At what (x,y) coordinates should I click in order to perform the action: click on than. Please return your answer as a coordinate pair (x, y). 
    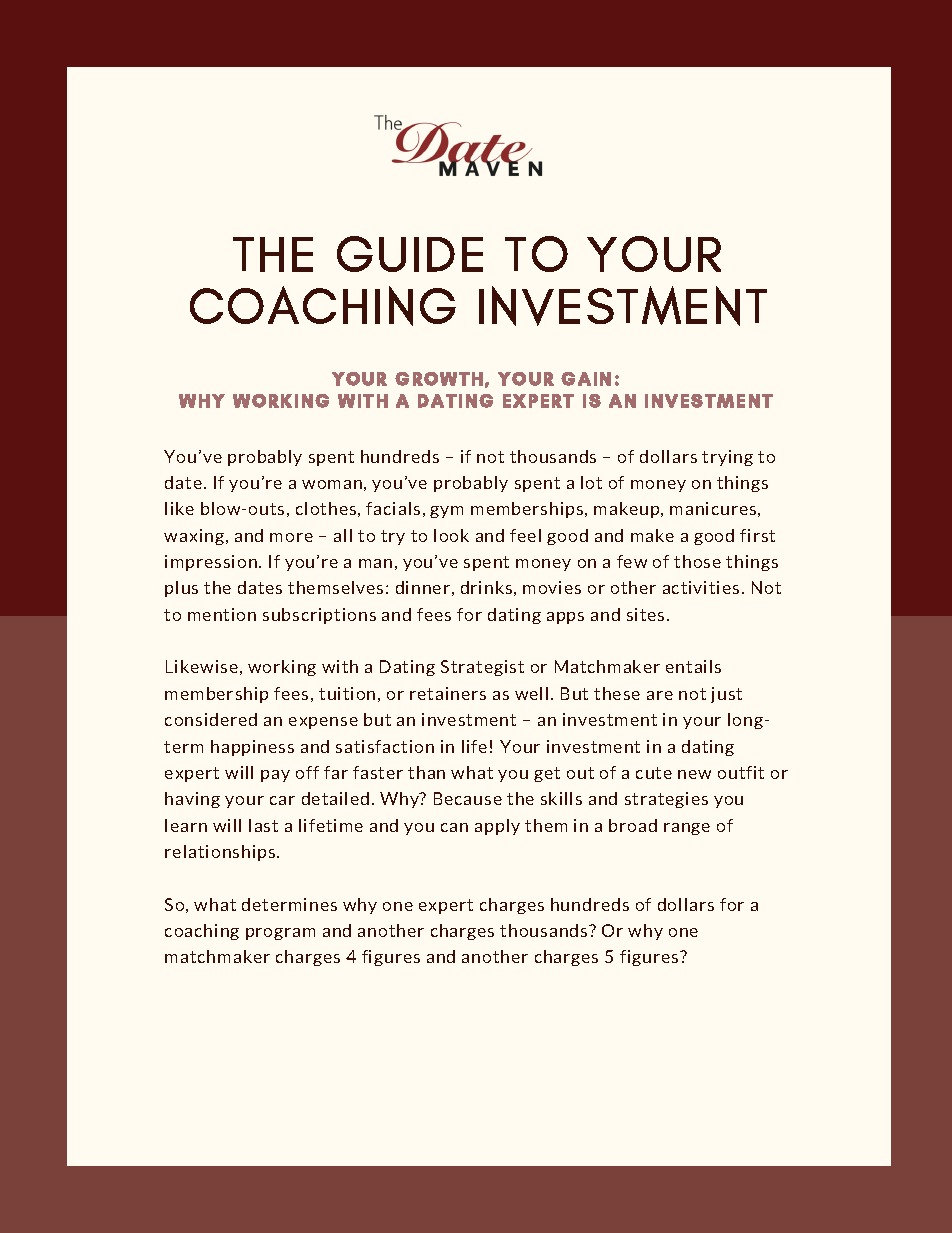
    Looking at the image, I should click on (426, 772).
